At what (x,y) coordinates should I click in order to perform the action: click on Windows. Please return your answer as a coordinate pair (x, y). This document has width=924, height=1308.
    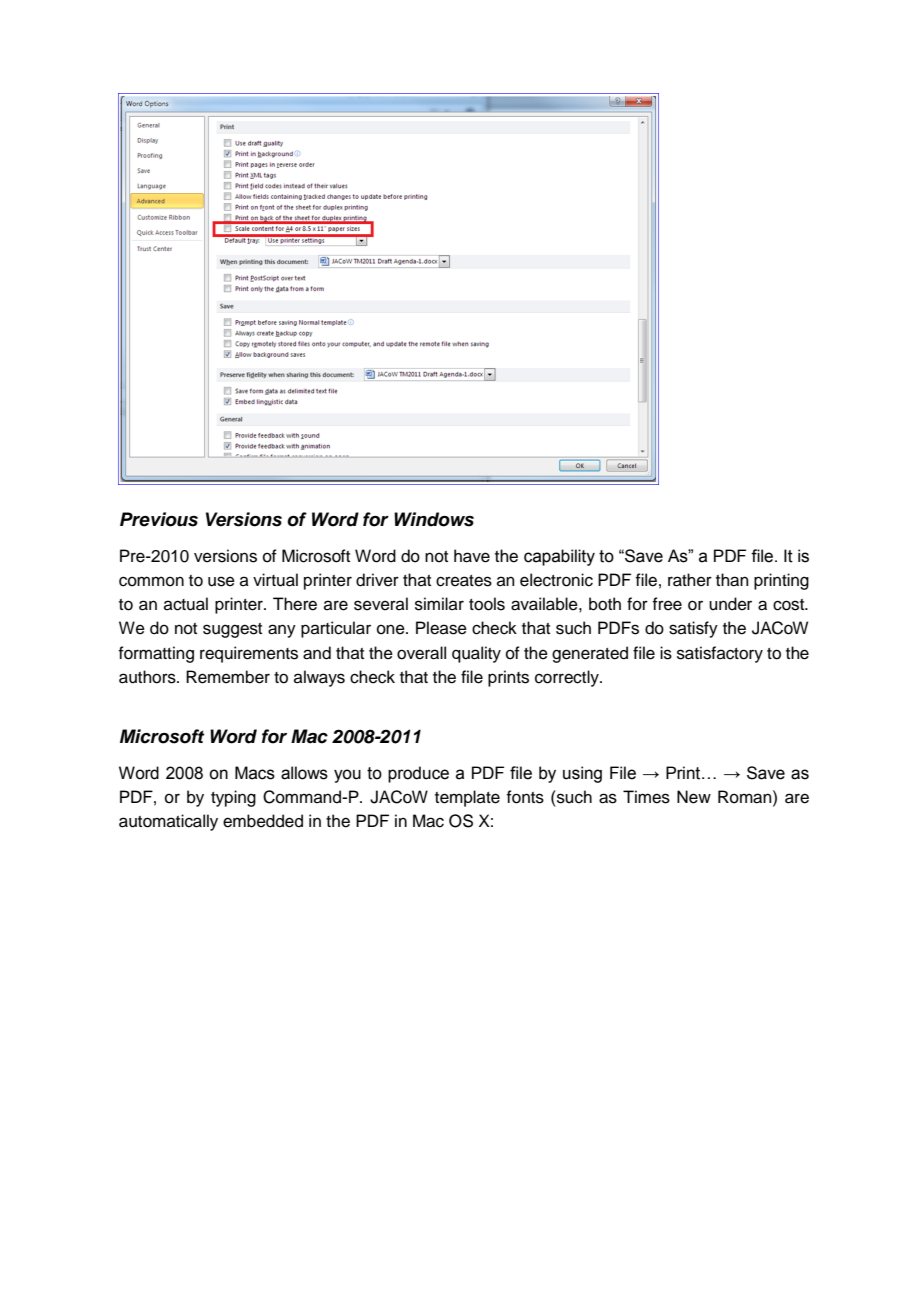
    Looking at the image, I should click on (434, 519).
